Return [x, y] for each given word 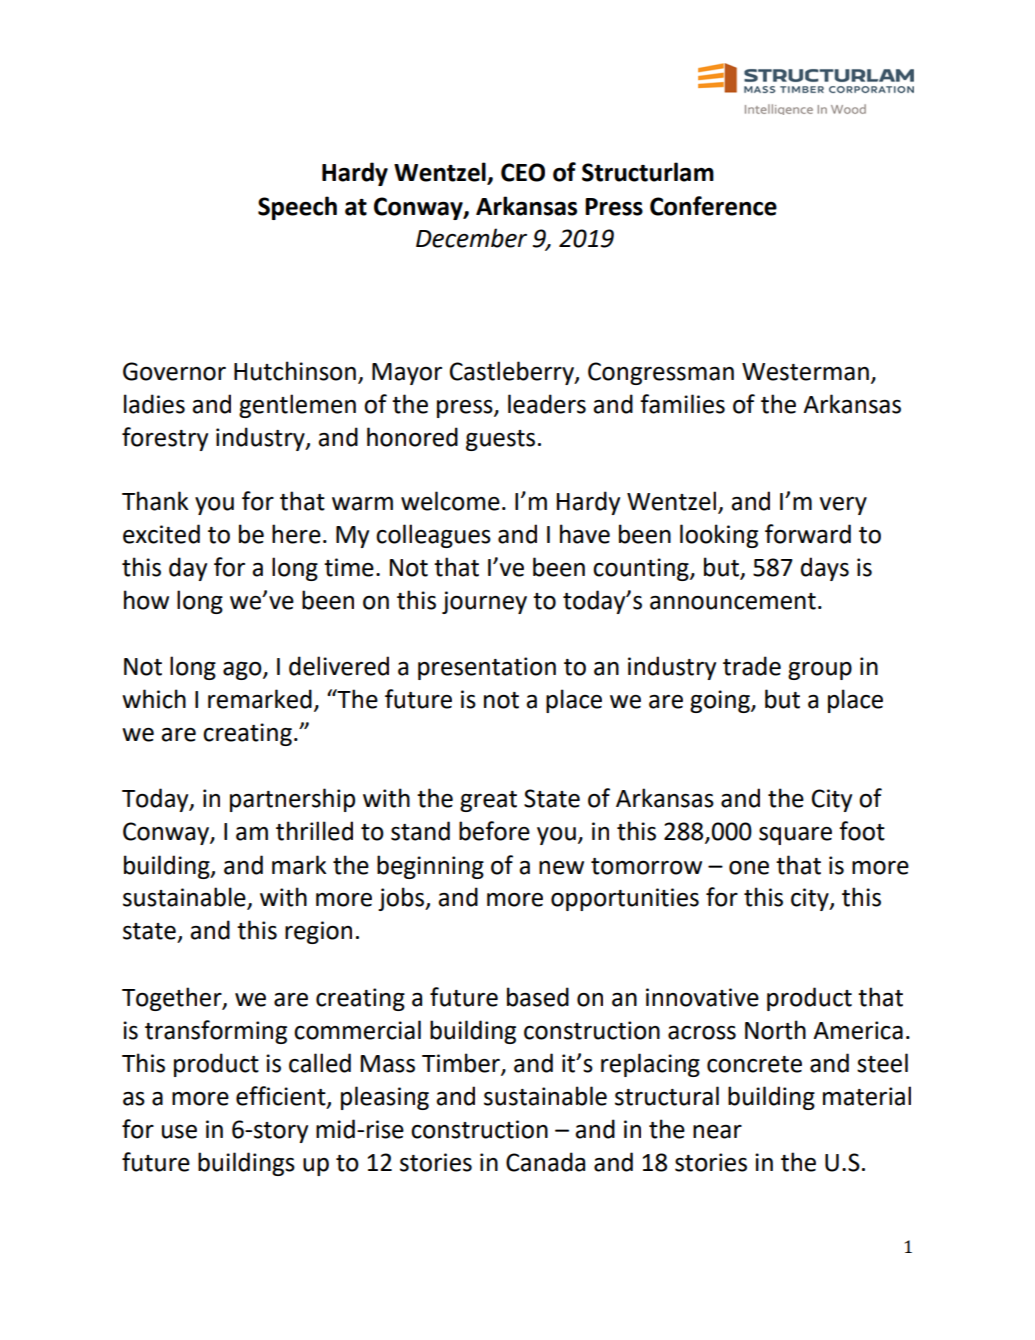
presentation [487, 668]
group [820, 671]
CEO [523, 172]
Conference [713, 206]
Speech [297, 208]
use [179, 1132]
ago [243, 671]
